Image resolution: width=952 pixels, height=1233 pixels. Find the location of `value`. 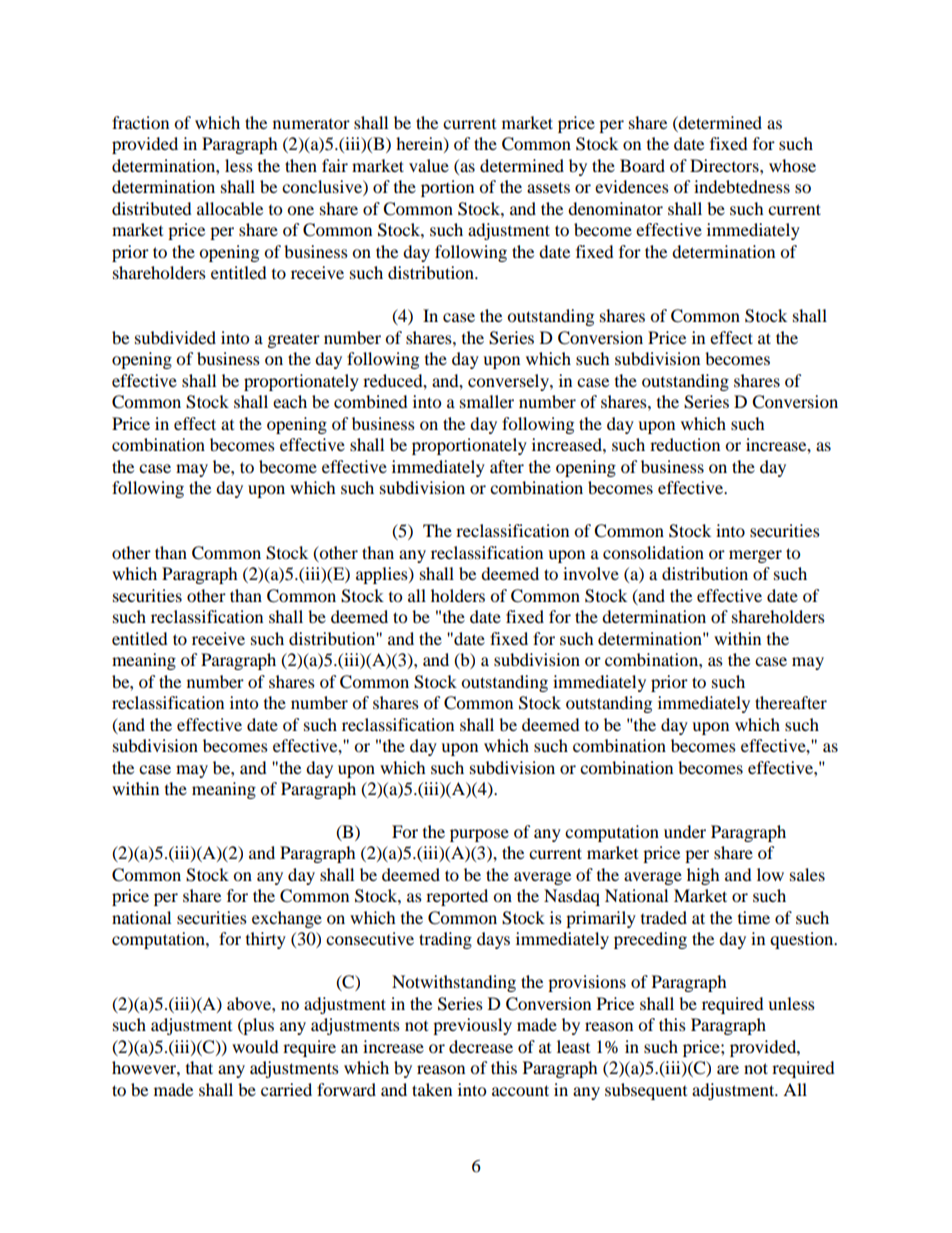

value is located at coordinates (429, 165).
